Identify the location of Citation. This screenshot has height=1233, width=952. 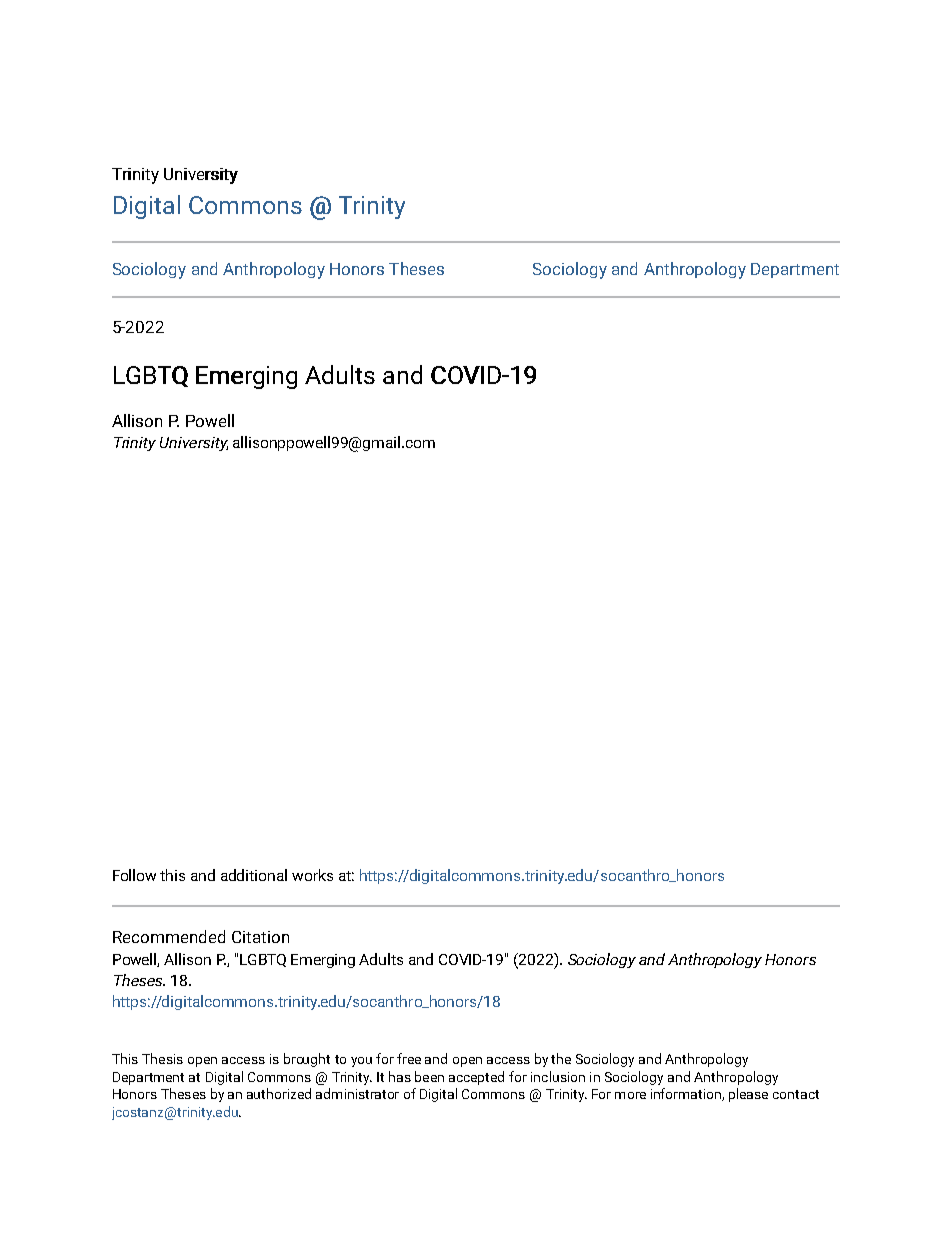
(260, 937).
